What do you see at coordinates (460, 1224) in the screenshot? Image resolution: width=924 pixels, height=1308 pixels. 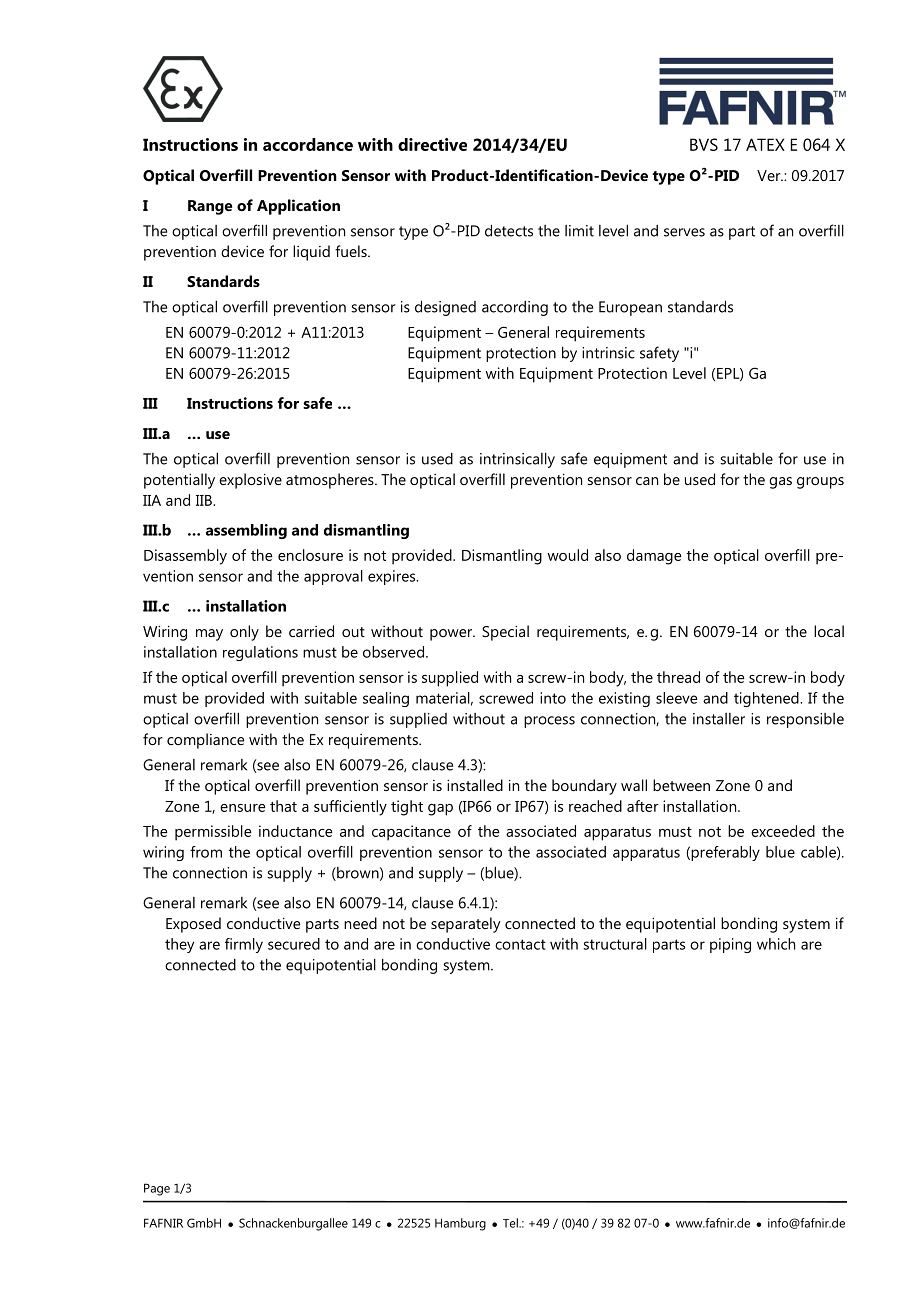 I see `Hamburg` at bounding box center [460, 1224].
